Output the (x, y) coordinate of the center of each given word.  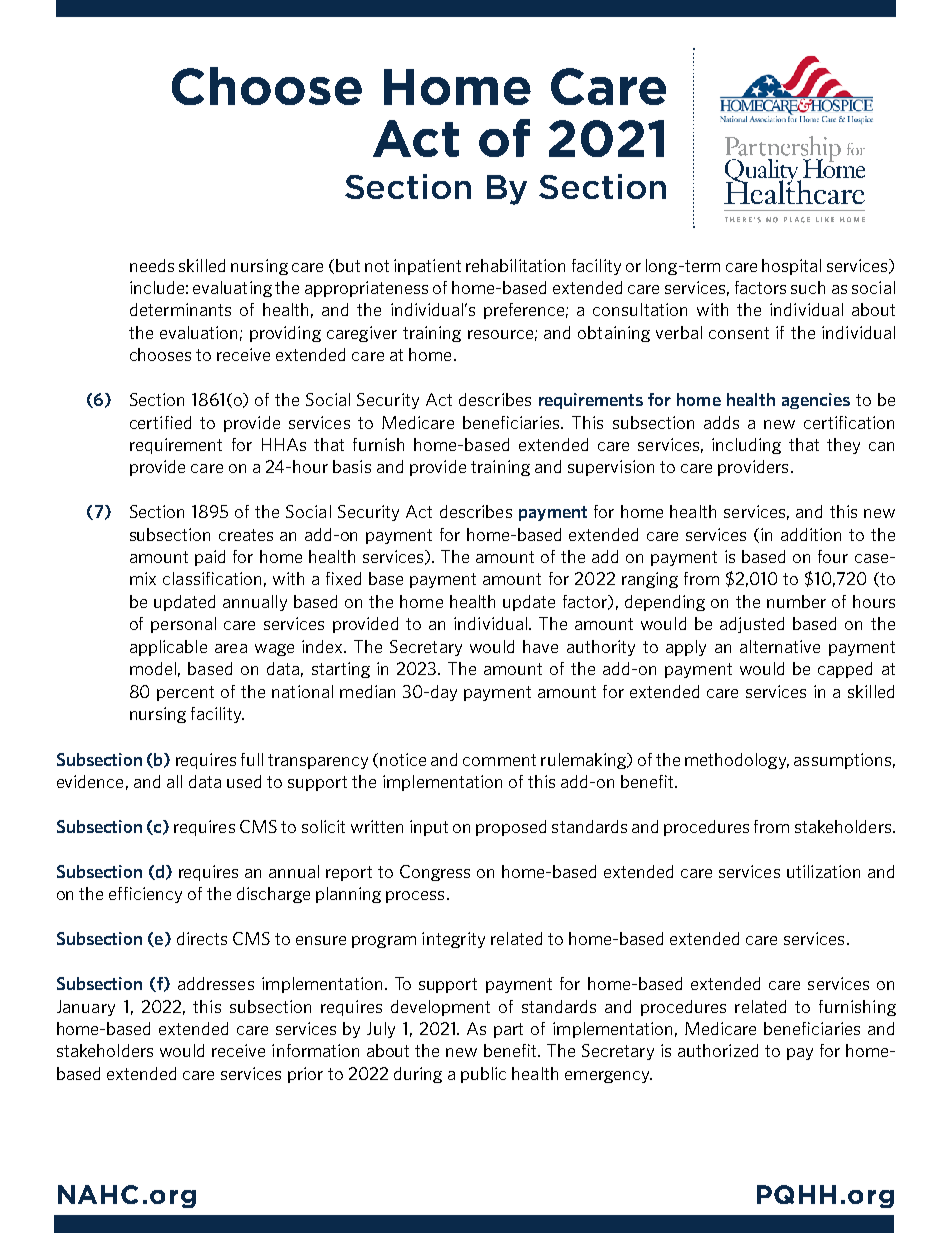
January (86, 1008)
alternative (780, 646)
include (157, 287)
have (540, 646)
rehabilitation (515, 265)
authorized (718, 1050)
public (483, 1075)
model (153, 668)
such (808, 287)
